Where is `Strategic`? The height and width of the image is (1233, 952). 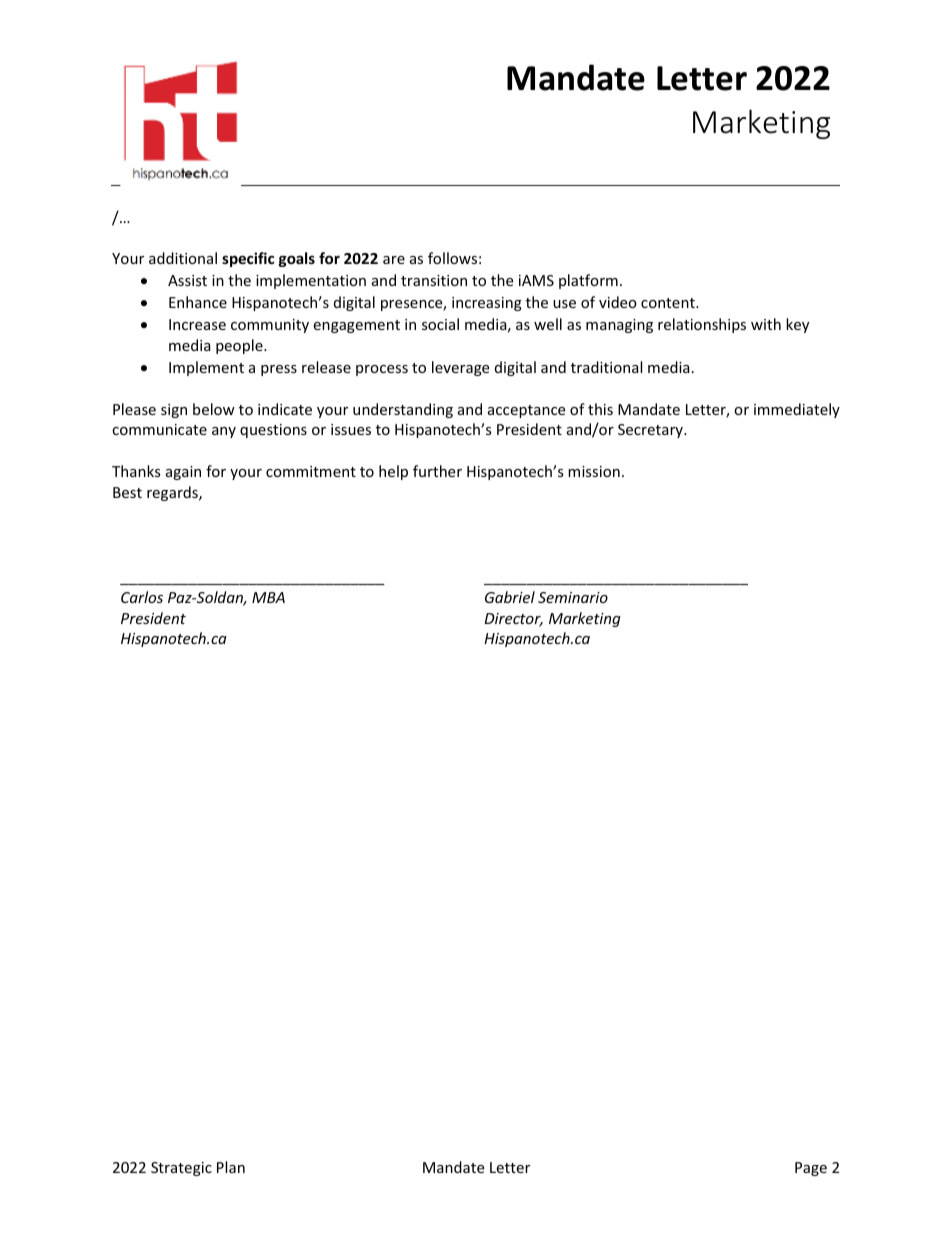
Strategic is located at coordinates (181, 1169).
